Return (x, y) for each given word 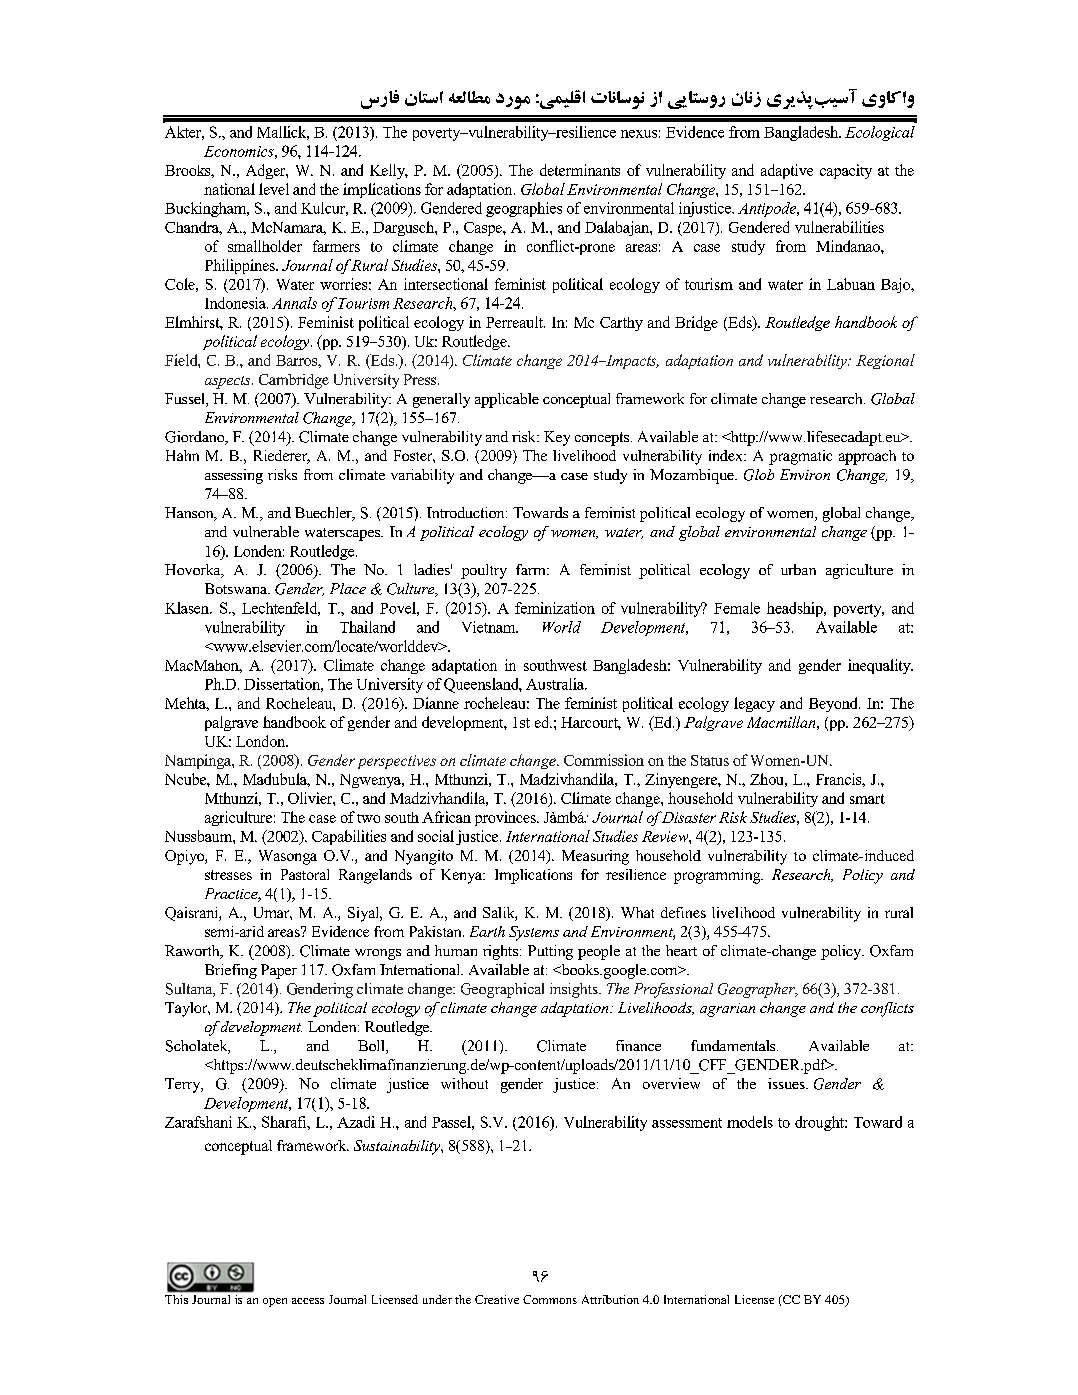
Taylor (187, 1009)
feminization (555, 608)
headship (796, 609)
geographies (524, 209)
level (274, 189)
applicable (507, 400)
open (275, 1302)
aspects (229, 382)
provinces (506, 818)
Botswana (237, 588)
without (464, 1083)
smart (867, 799)
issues (787, 1083)
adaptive (787, 171)
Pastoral (305, 874)
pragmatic (800, 457)
